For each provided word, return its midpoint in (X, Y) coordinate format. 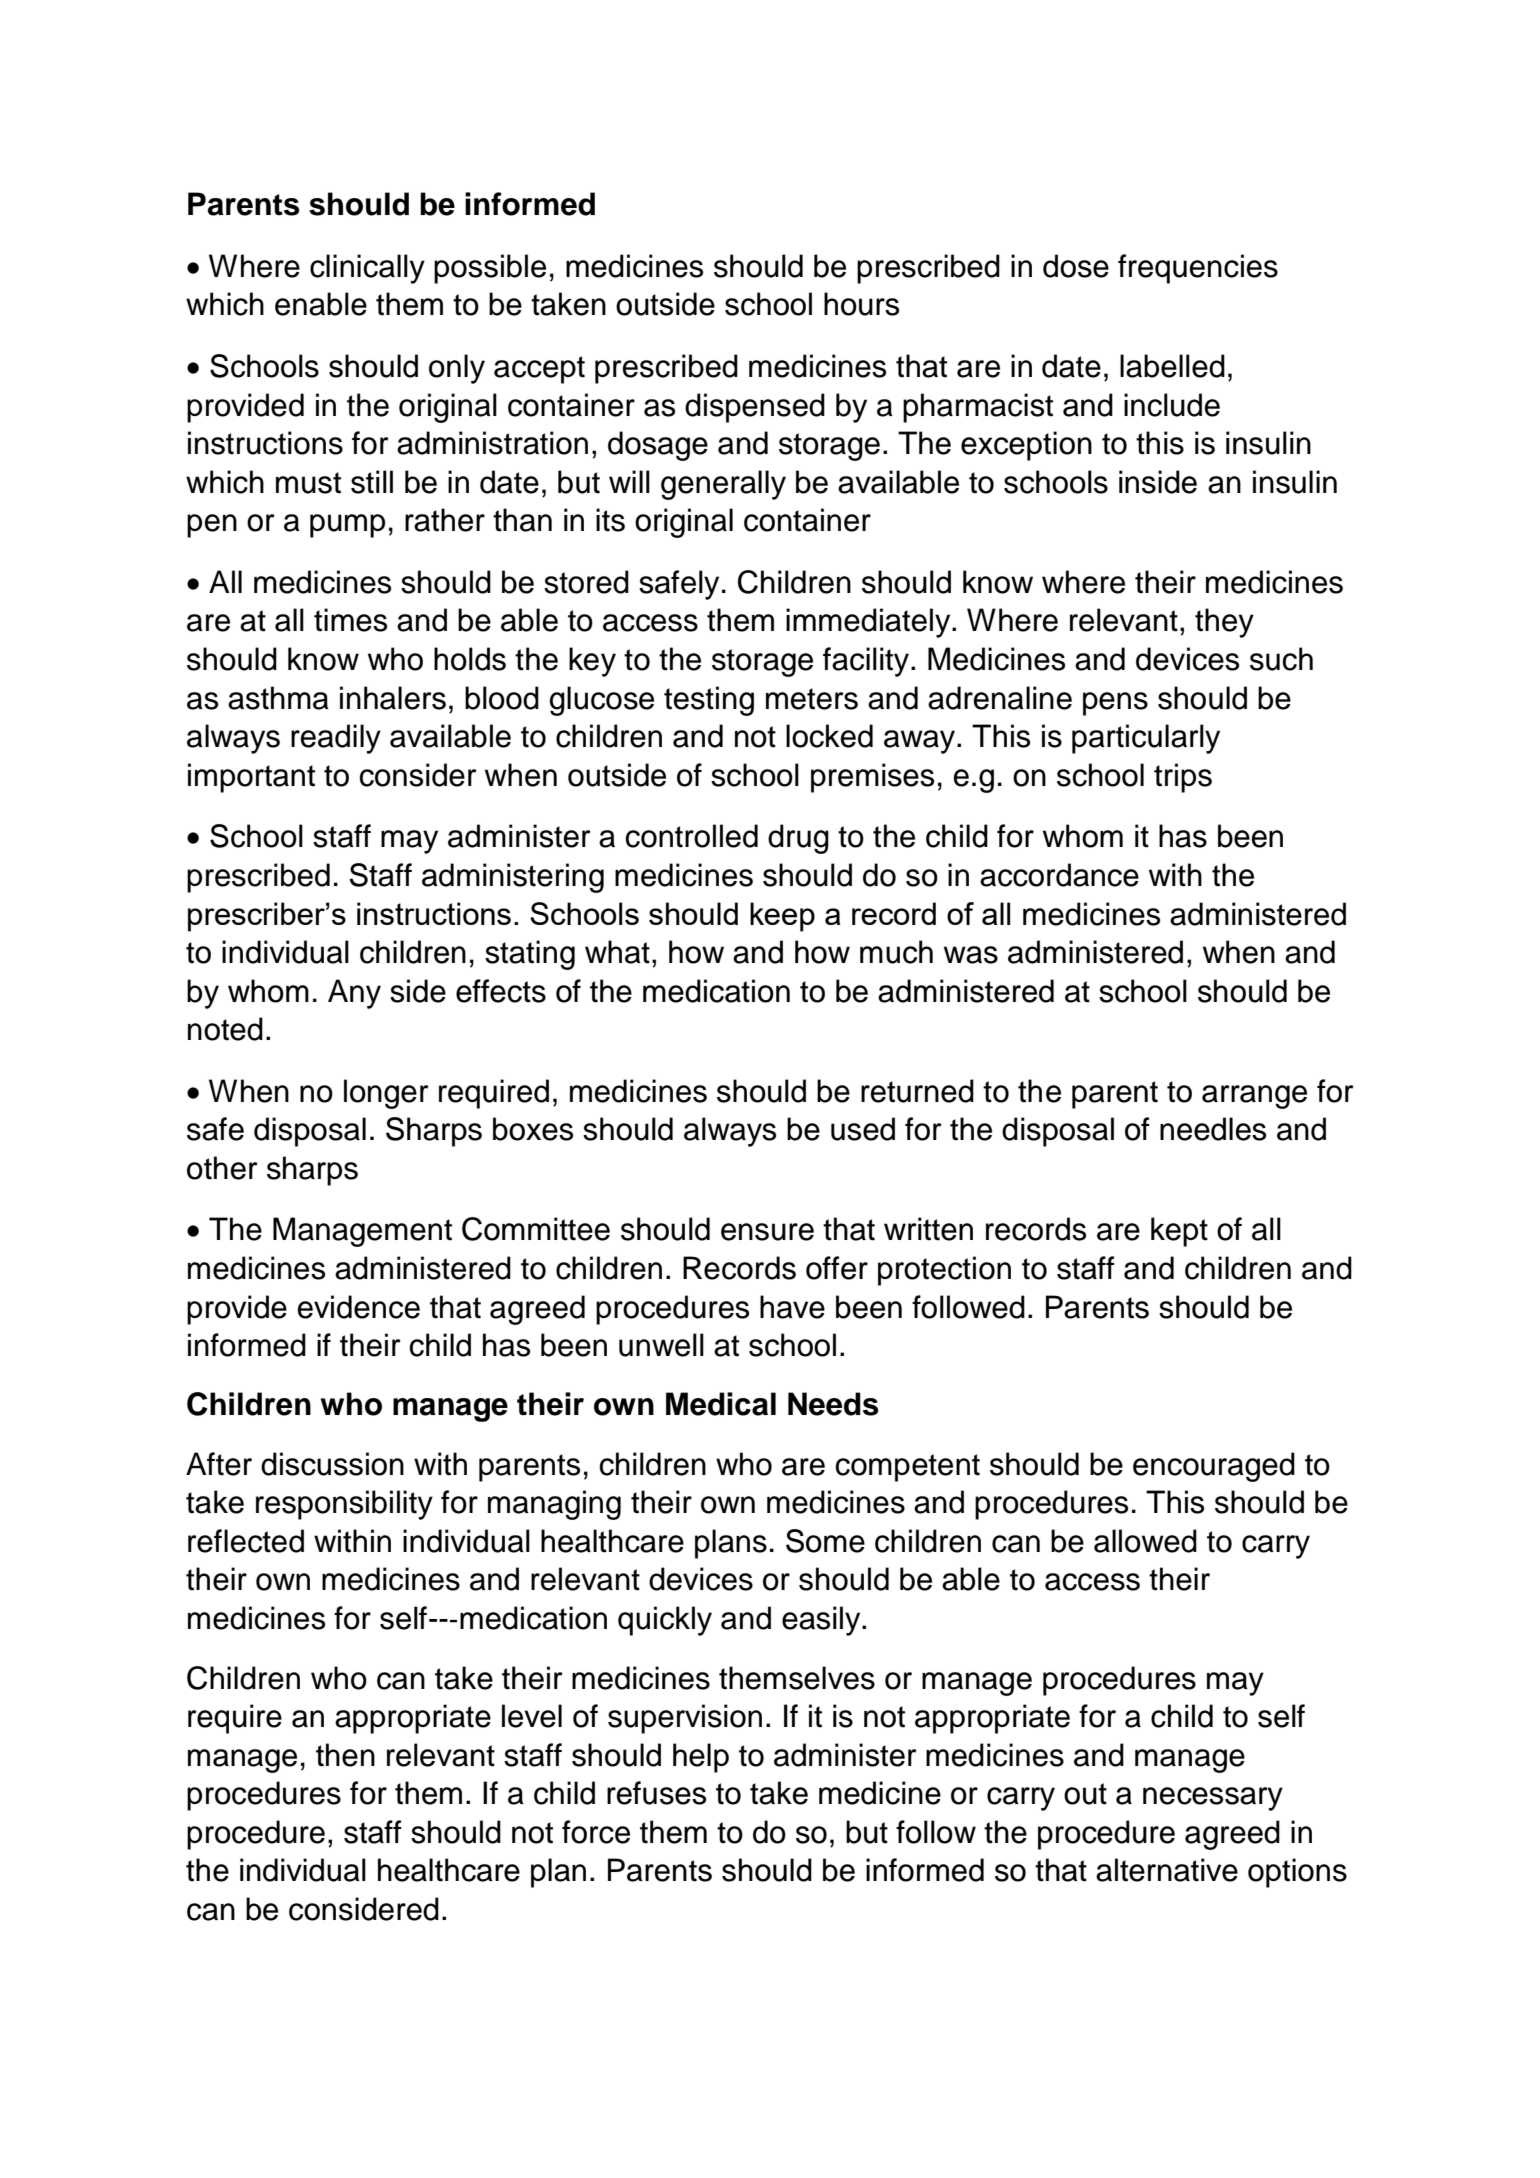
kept (1179, 1232)
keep (782, 917)
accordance (1059, 875)
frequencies (1198, 269)
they (1224, 623)
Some (825, 1541)
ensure (767, 1232)
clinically (367, 269)
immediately (869, 623)
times (350, 620)
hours (861, 304)
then (345, 1755)
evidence (359, 1307)
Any (354, 994)
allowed (1145, 1541)
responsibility (344, 1505)
